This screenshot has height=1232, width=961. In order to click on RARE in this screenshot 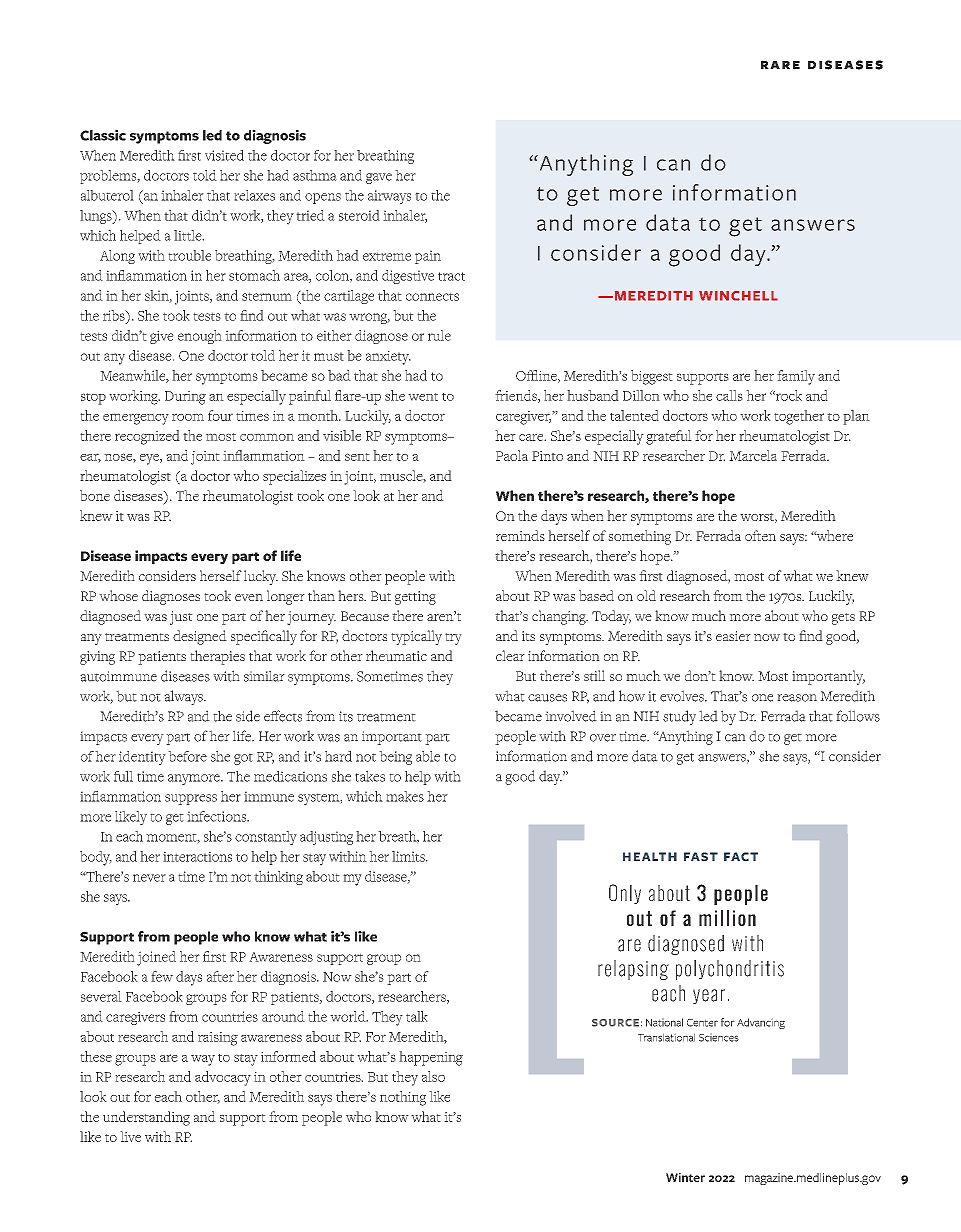, I will do `click(780, 65)`.
